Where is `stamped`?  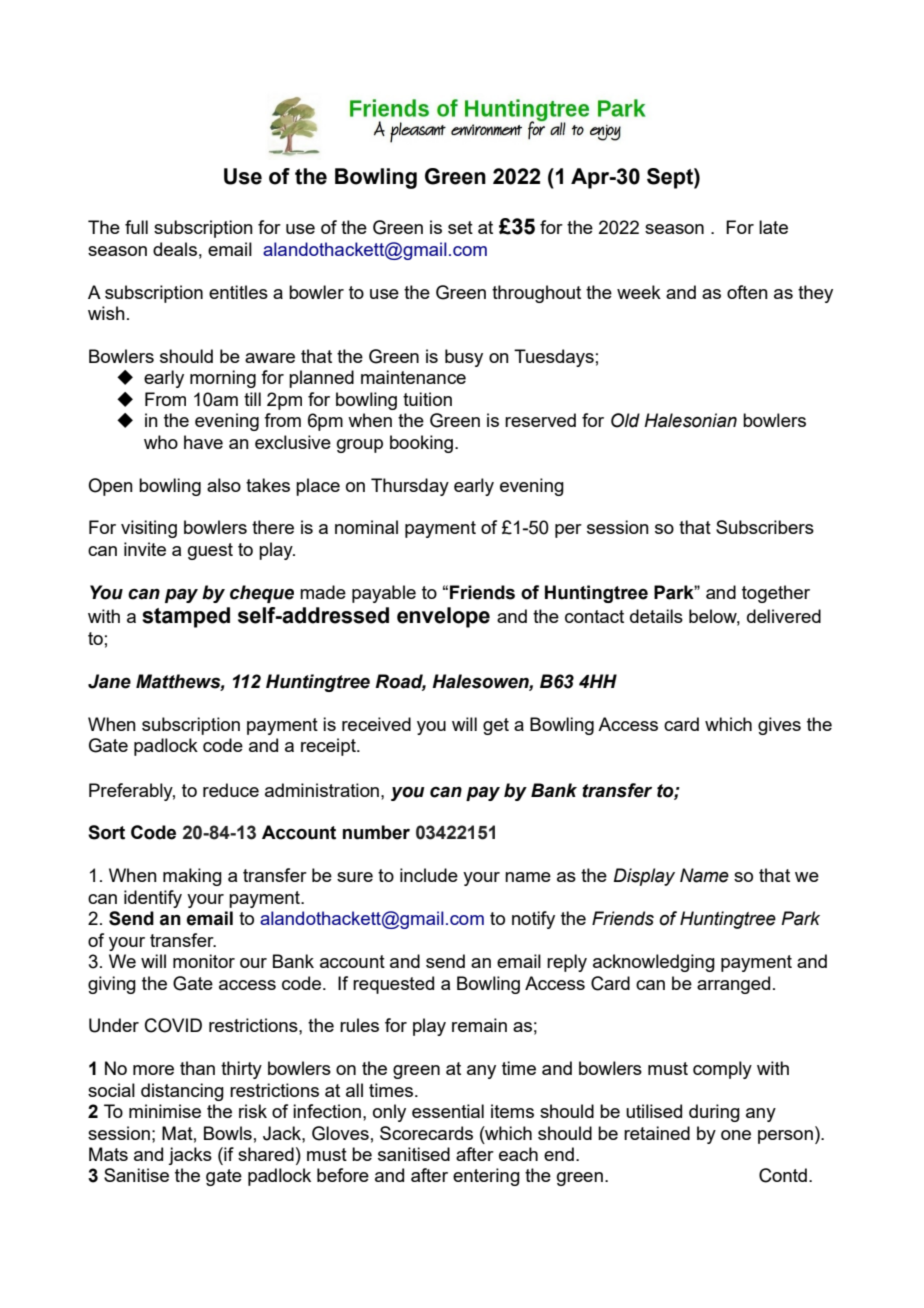 stamped is located at coordinates (186, 617).
